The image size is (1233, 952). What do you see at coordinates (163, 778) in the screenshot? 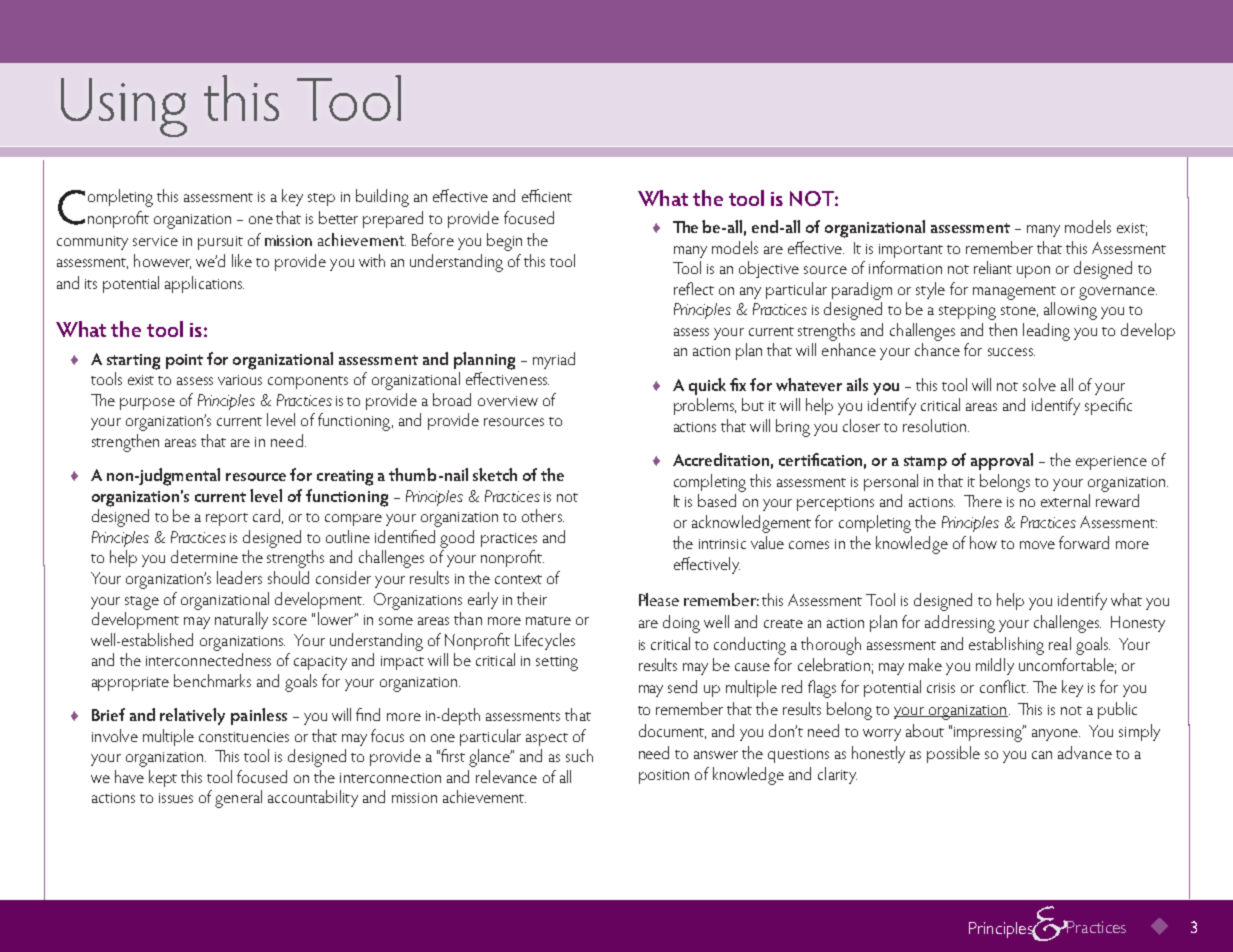
I see `kept` at bounding box center [163, 778].
